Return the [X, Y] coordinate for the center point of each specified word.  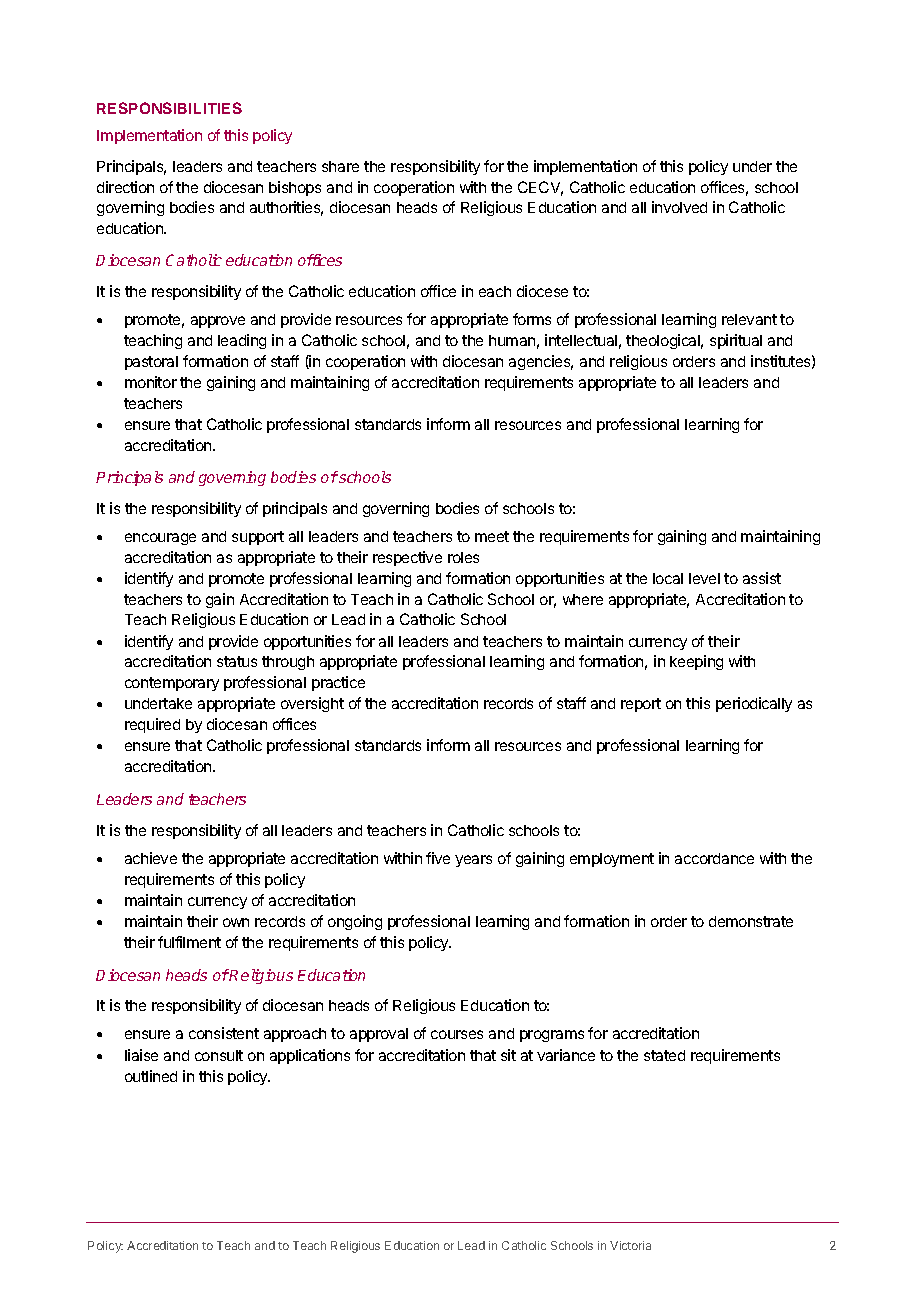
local [668, 578]
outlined [151, 1076]
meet [492, 536]
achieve [151, 858]
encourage [160, 539]
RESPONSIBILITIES [169, 108]
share [340, 166]
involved [679, 207]
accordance [714, 858]
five [438, 858]
